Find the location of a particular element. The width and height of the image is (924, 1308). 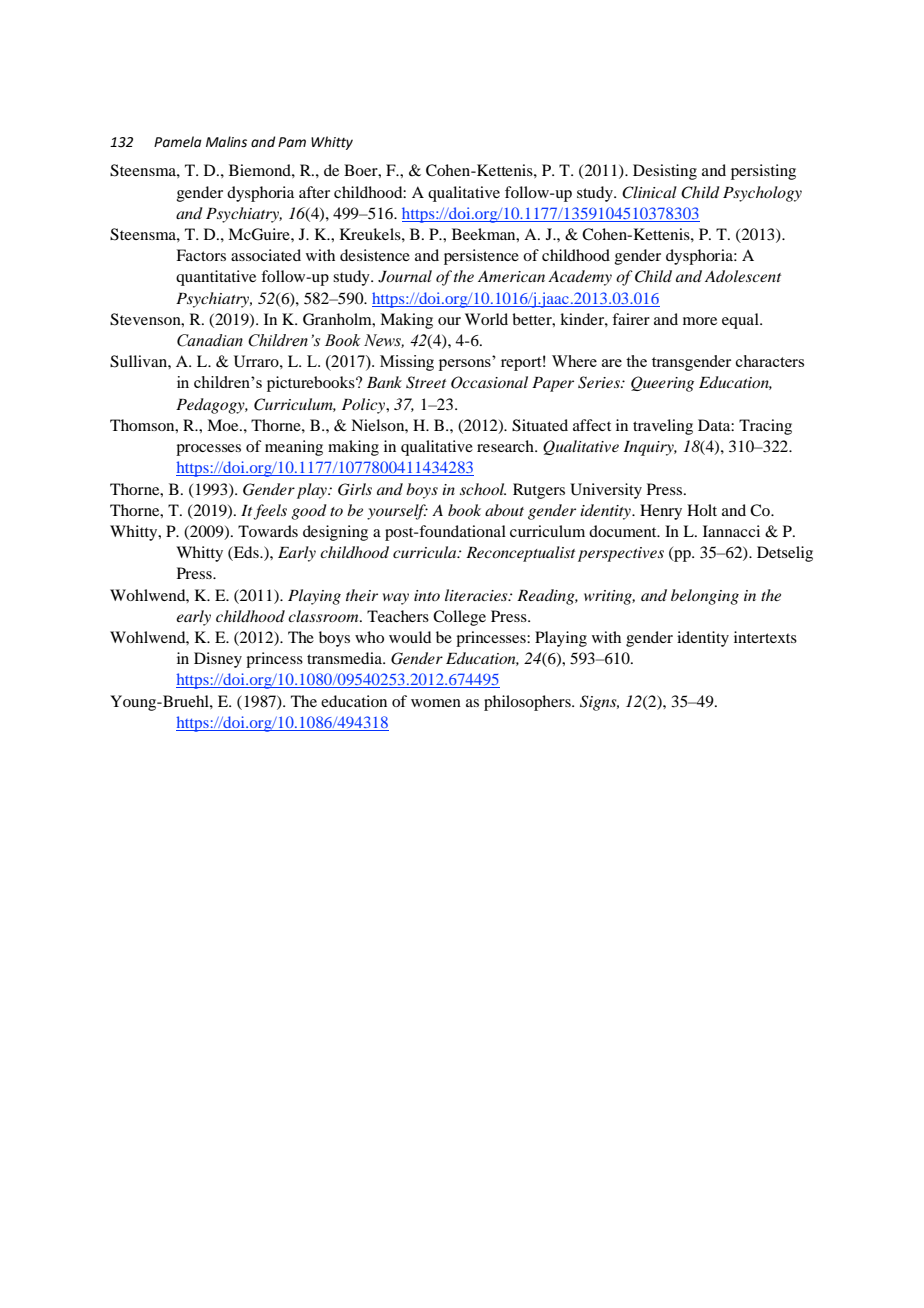

quantitative is located at coordinates (216, 278).
